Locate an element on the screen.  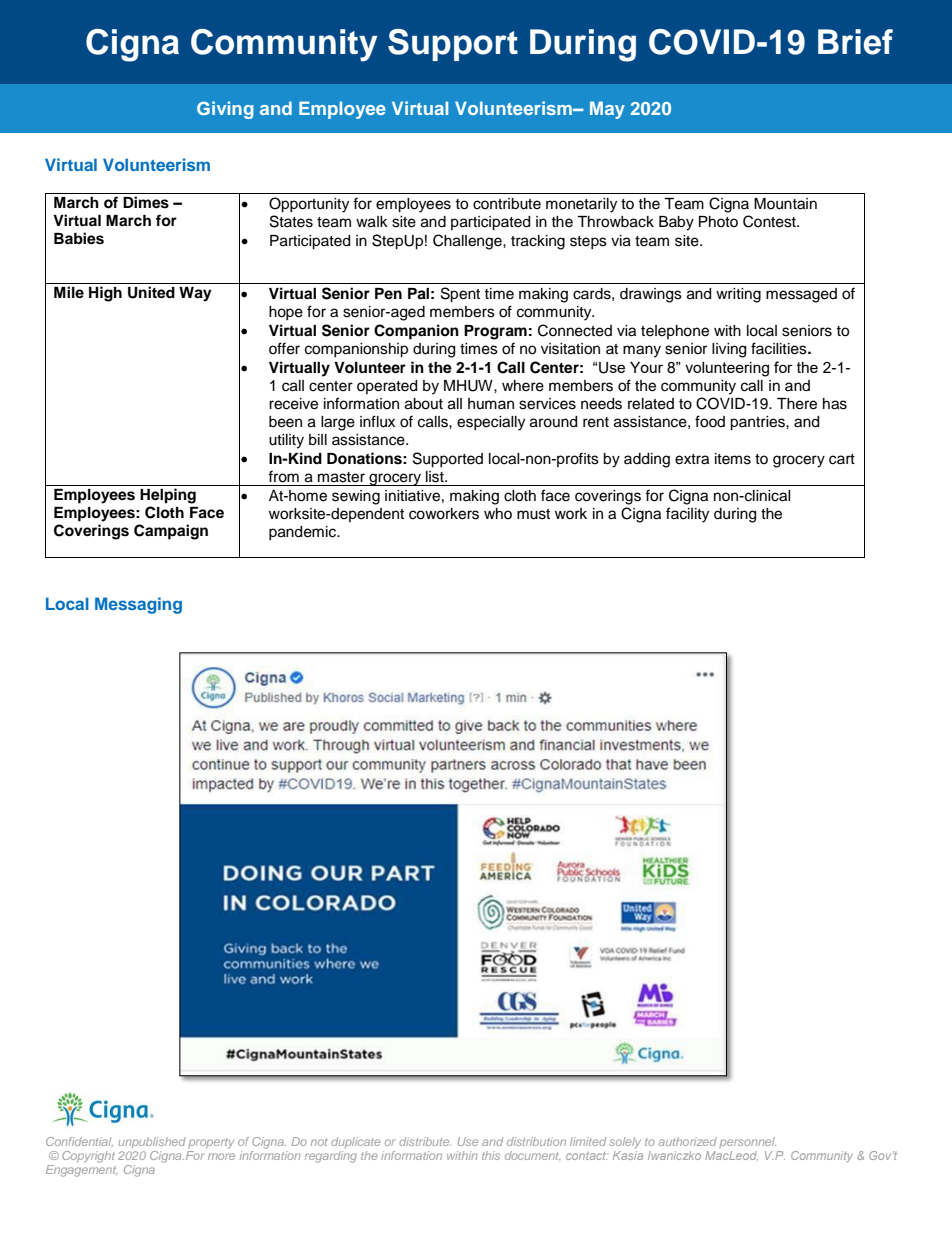
unpublished is located at coordinates (152, 1142).
